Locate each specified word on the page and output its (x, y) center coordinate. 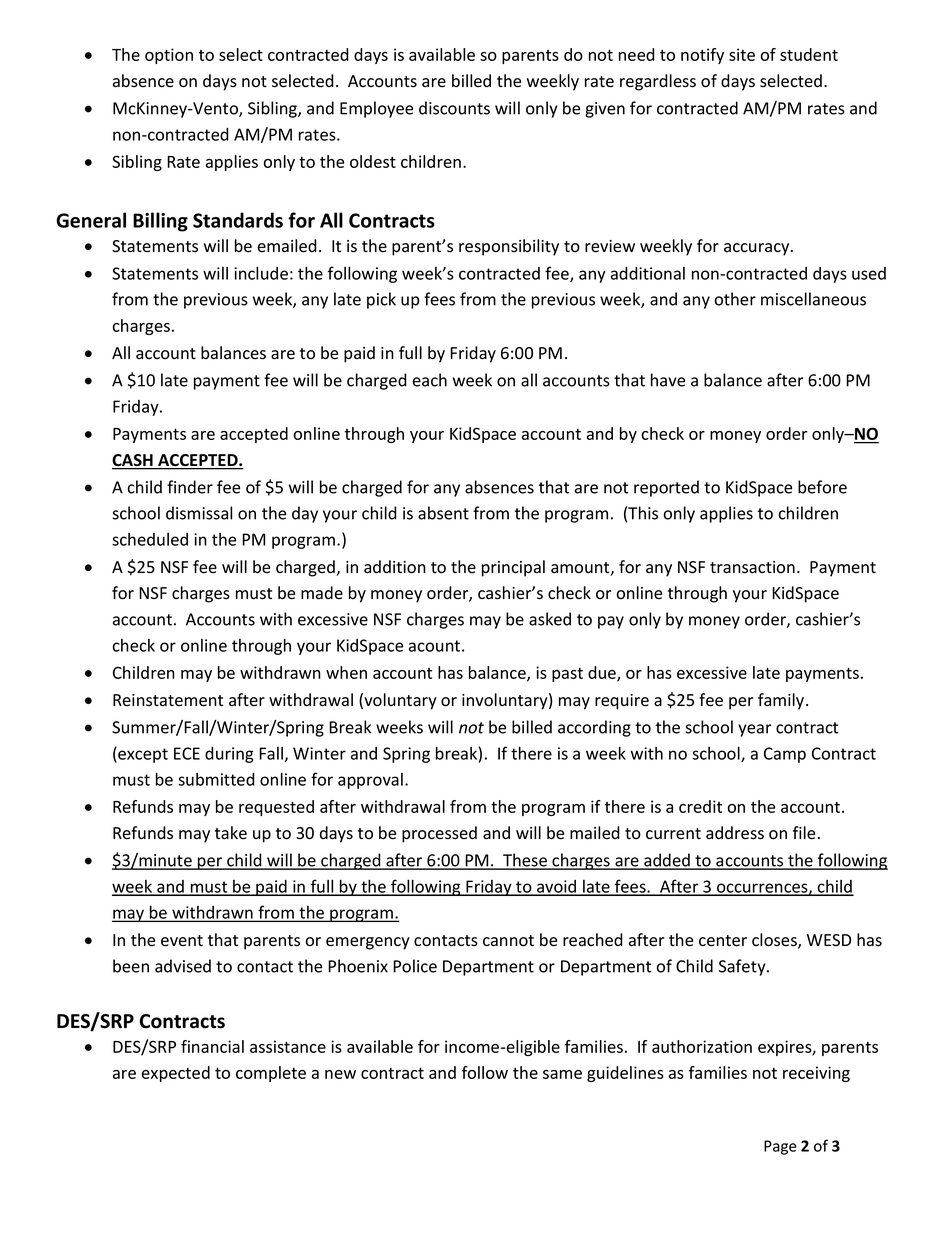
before (822, 487)
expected (176, 1074)
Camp (785, 755)
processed (439, 834)
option (169, 56)
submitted (216, 779)
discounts (454, 108)
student (809, 54)
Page (780, 1147)
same (562, 1074)
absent (443, 513)
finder (190, 487)
